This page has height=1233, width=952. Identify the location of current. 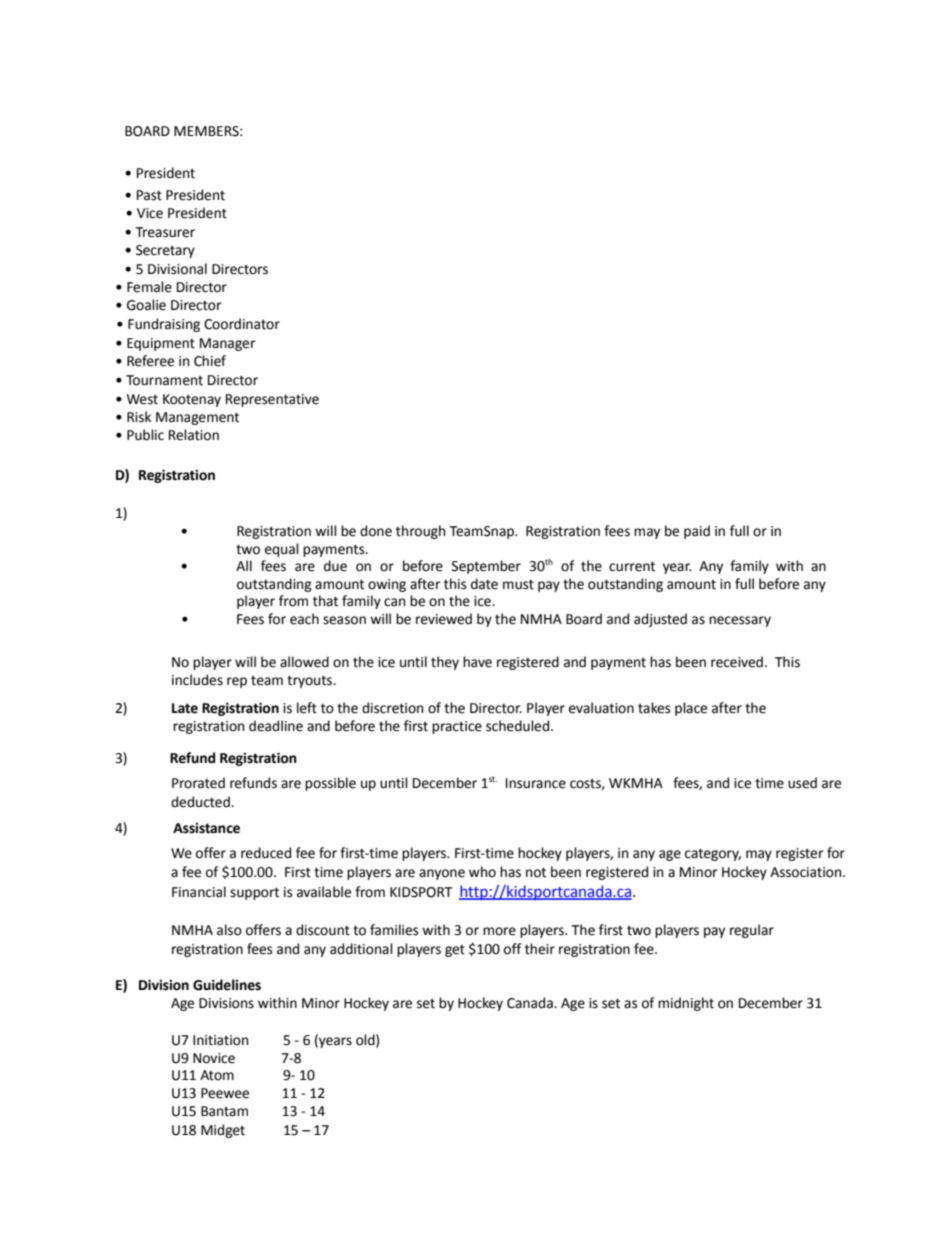
(632, 566).
